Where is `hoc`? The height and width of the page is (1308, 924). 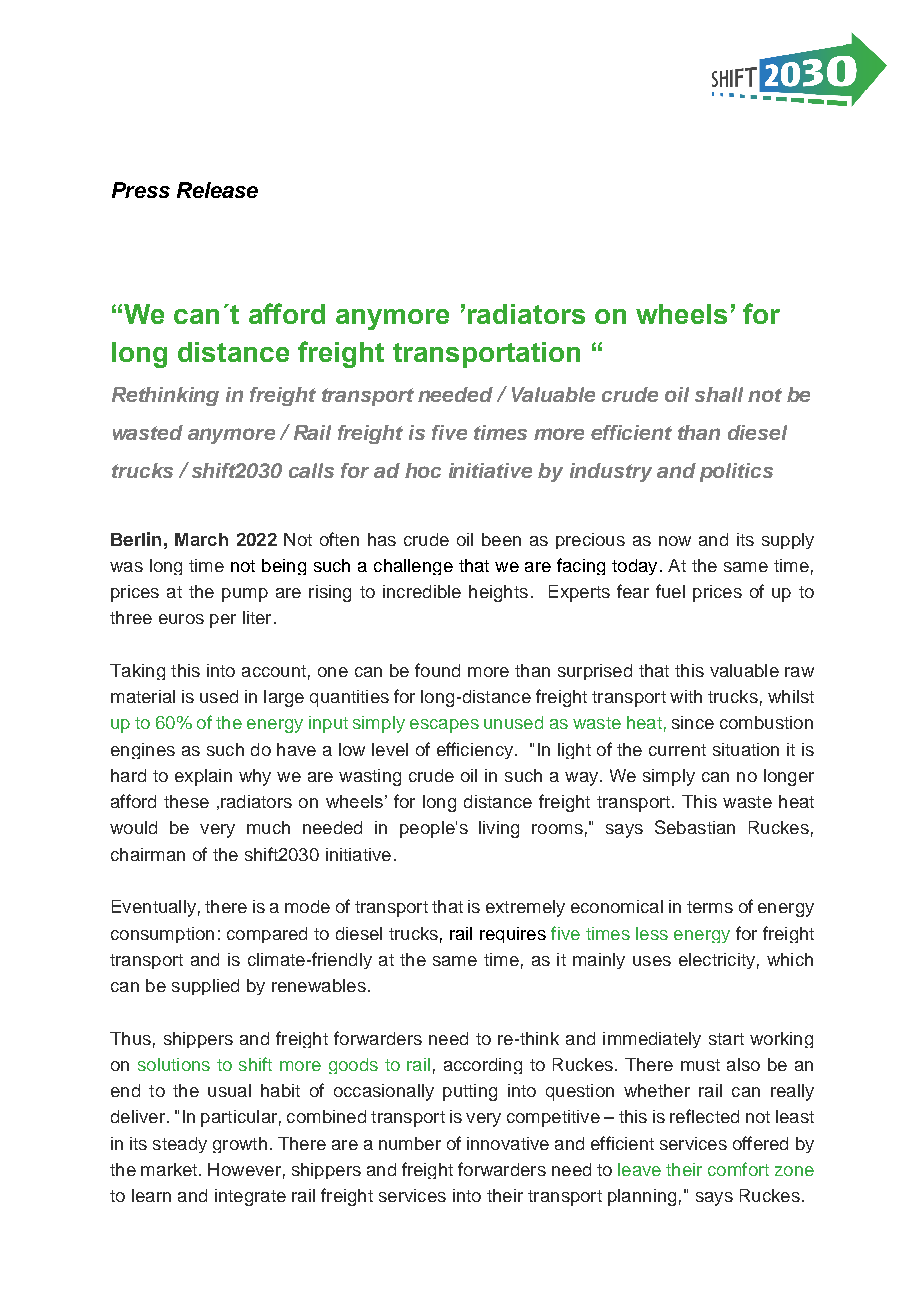 hoc is located at coordinates (423, 470).
